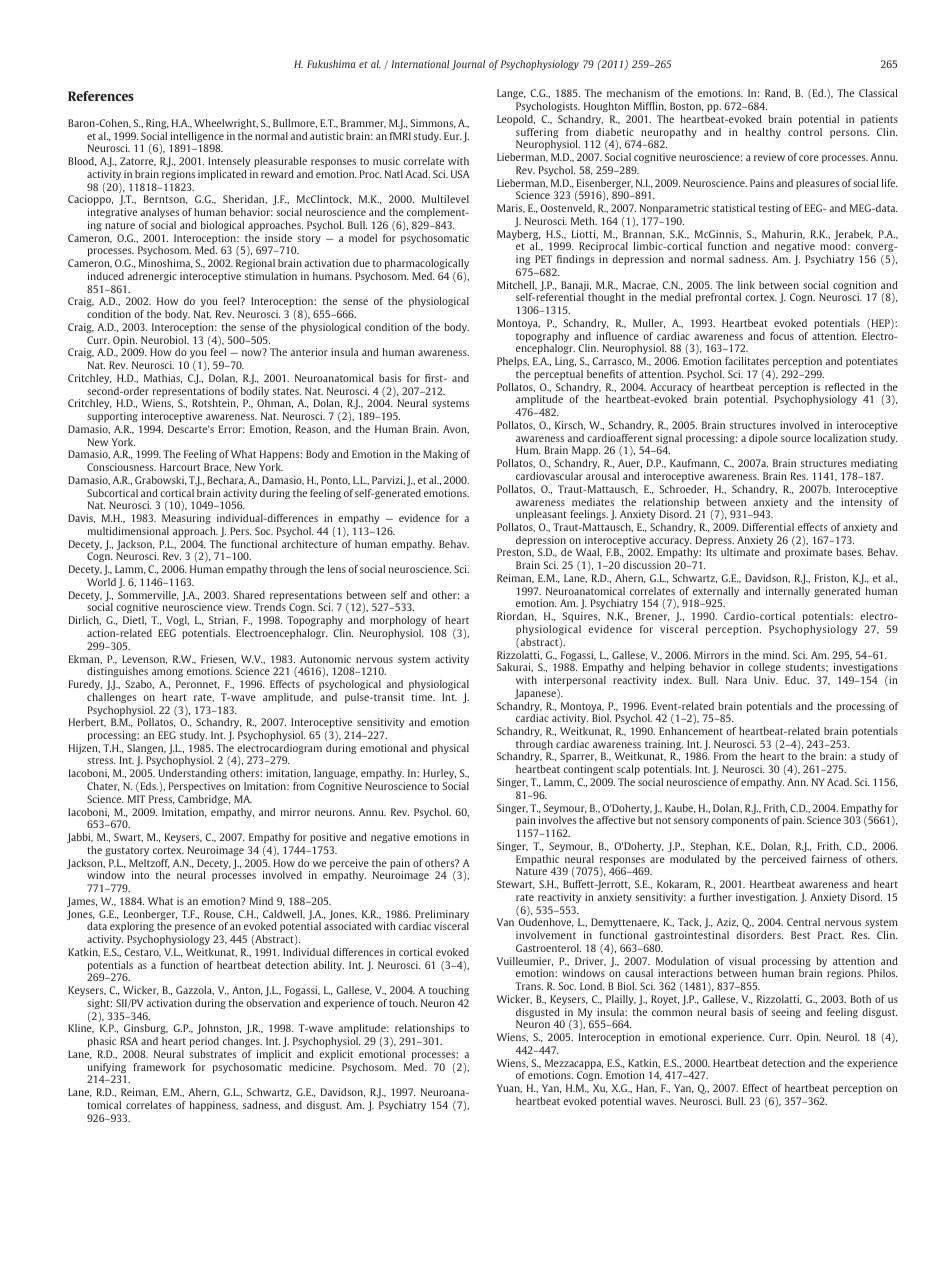 The width and height of the screenshot is (952, 1270). What do you see at coordinates (691, 731) in the screenshot?
I see `Enhancement` at bounding box center [691, 731].
